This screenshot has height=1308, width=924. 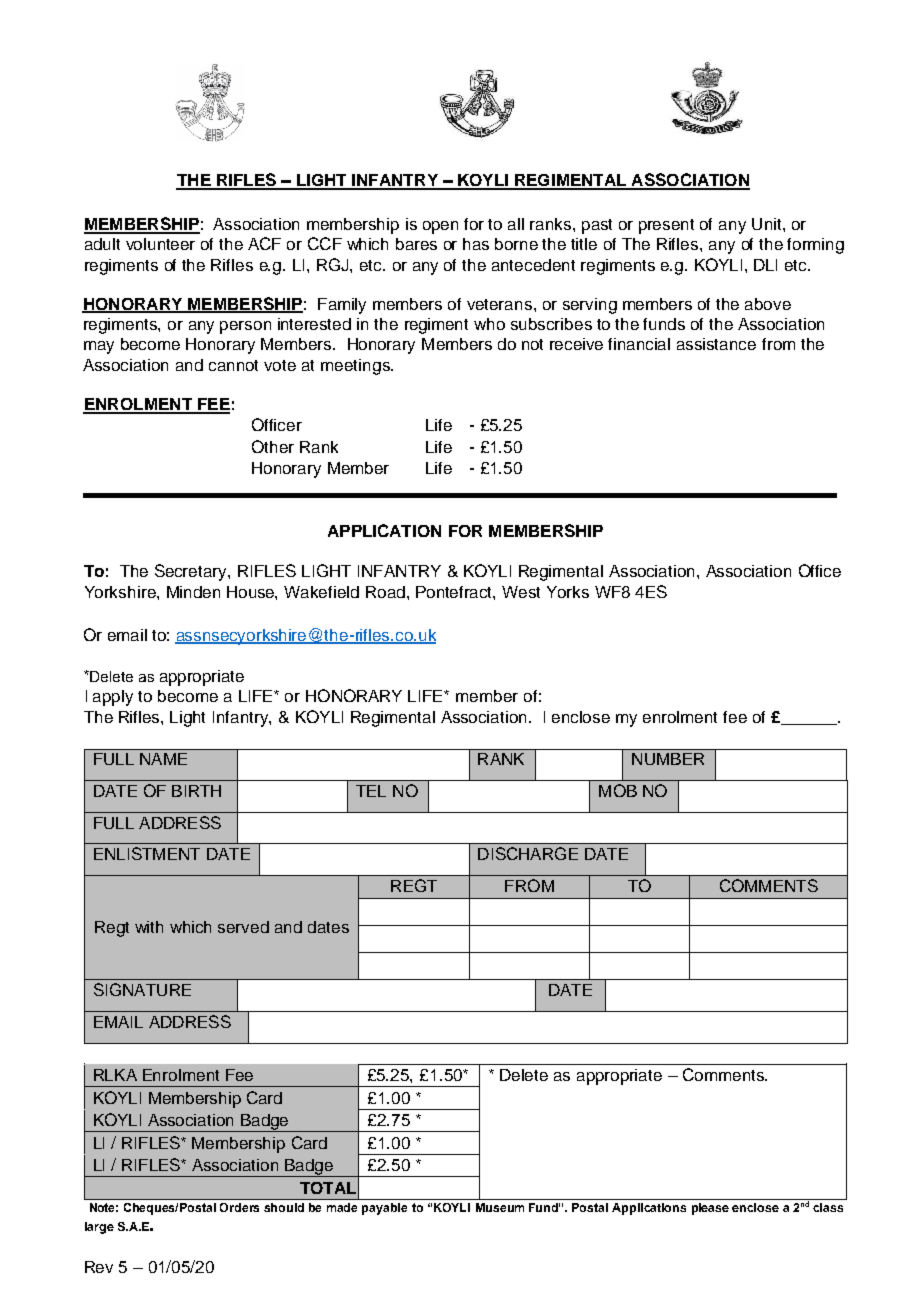 What do you see at coordinates (710, 1209) in the screenshot?
I see `please` at bounding box center [710, 1209].
